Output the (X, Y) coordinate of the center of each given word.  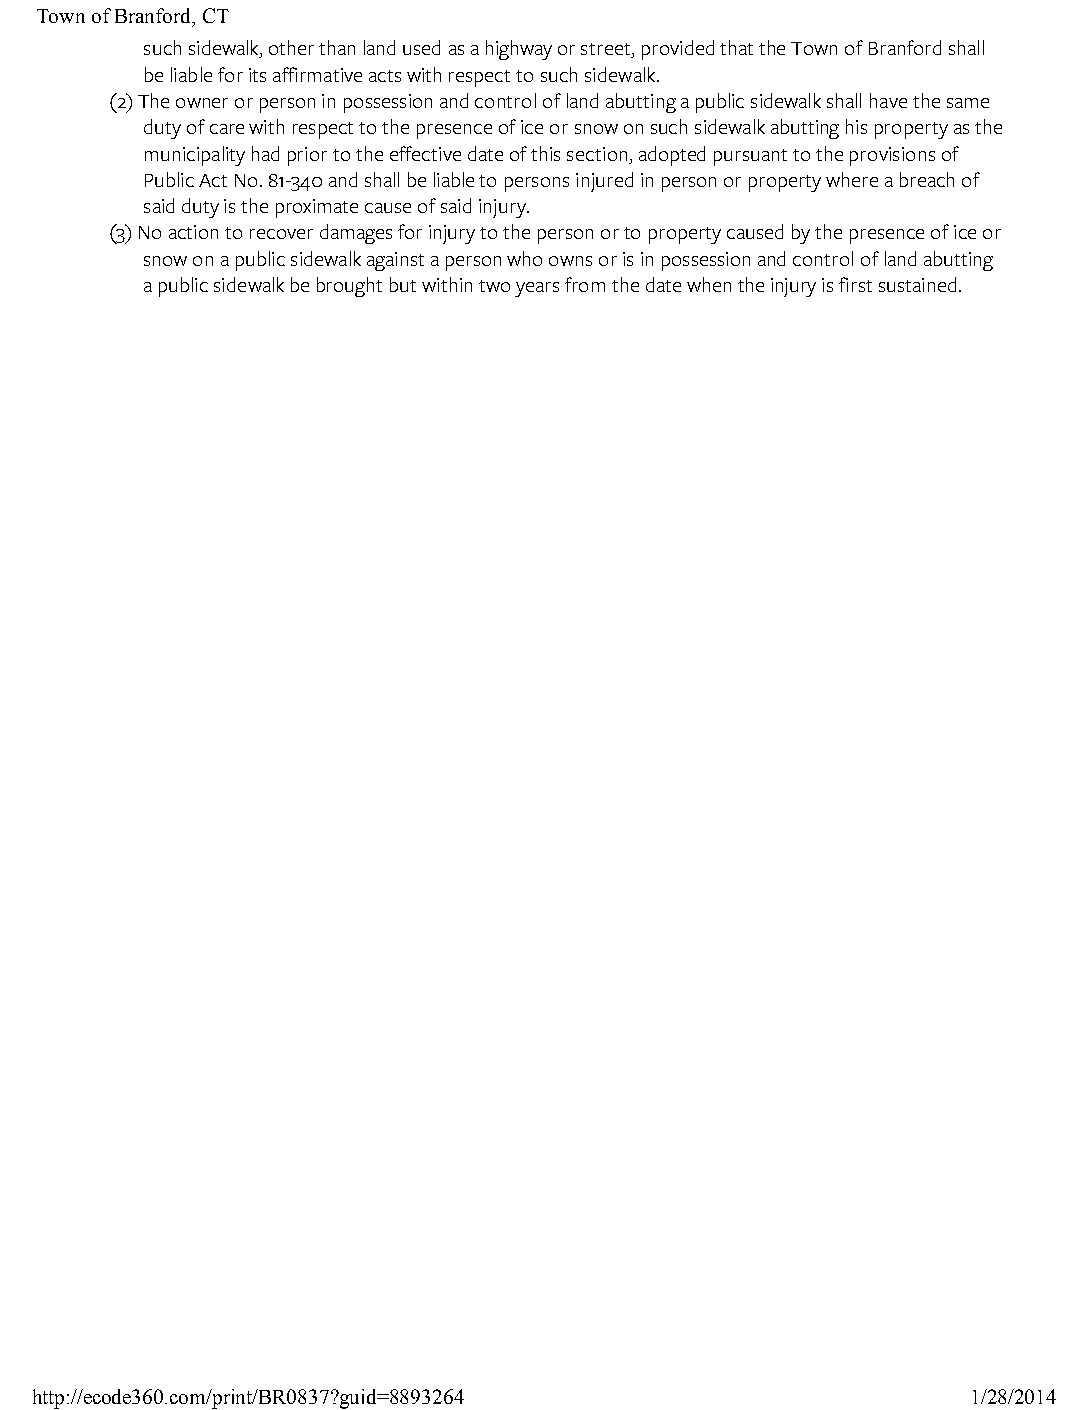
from (585, 284)
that (736, 47)
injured (604, 182)
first (855, 284)
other (291, 47)
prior (307, 156)
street (607, 50)
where (852, 179)
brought (349, 287)
